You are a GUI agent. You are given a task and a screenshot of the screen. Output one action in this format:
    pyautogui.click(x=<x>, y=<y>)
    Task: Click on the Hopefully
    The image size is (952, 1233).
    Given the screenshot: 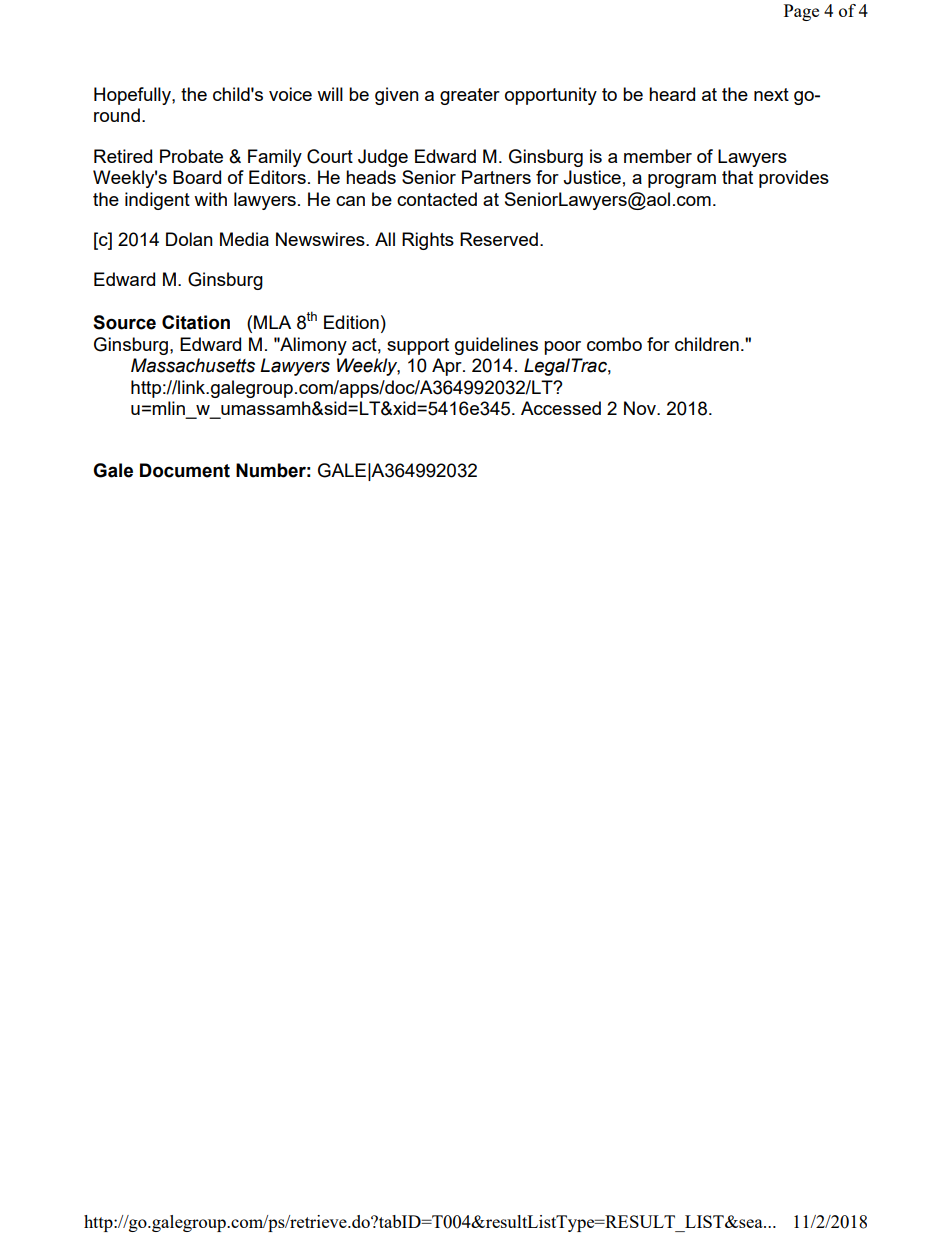 What is the action you would take?
    pyautogui.click(x=133, y=96)
